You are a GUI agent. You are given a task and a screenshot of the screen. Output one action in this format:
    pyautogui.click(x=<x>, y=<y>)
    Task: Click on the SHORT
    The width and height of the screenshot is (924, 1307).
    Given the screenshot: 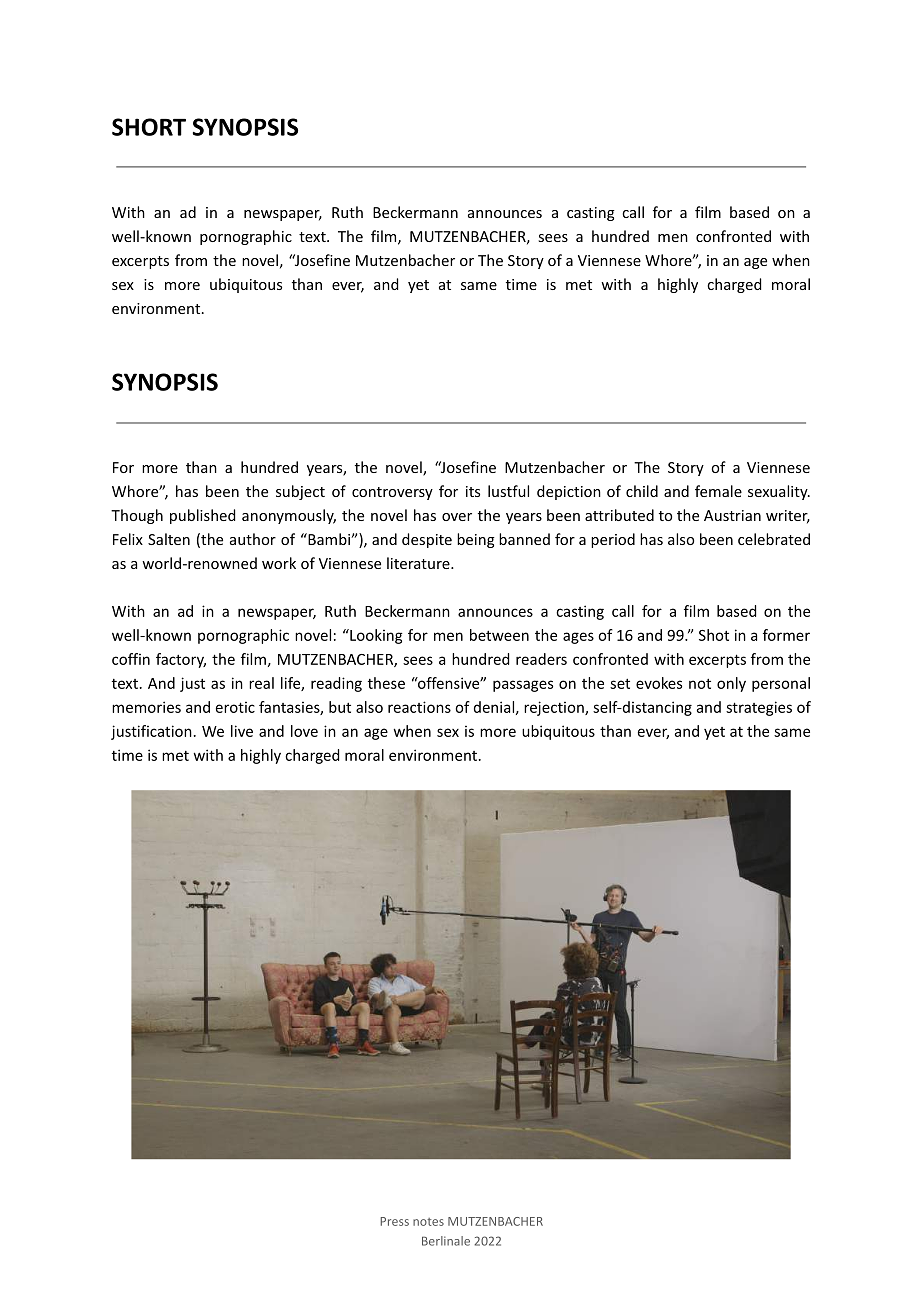 What is the action you would take?
    pyautogui.click(x=149, y=127)
